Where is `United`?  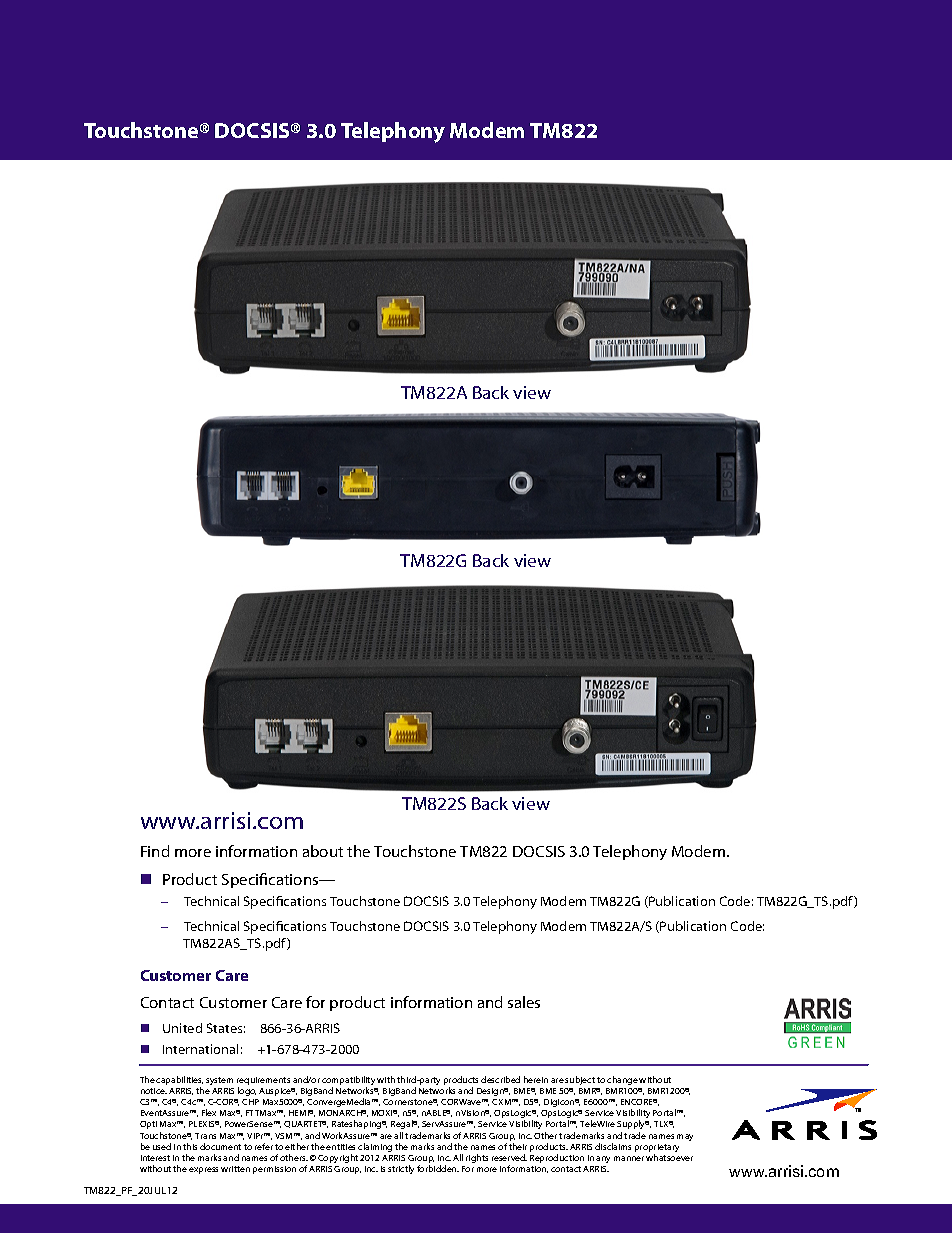 United is located at coordinates (182, 1028).
